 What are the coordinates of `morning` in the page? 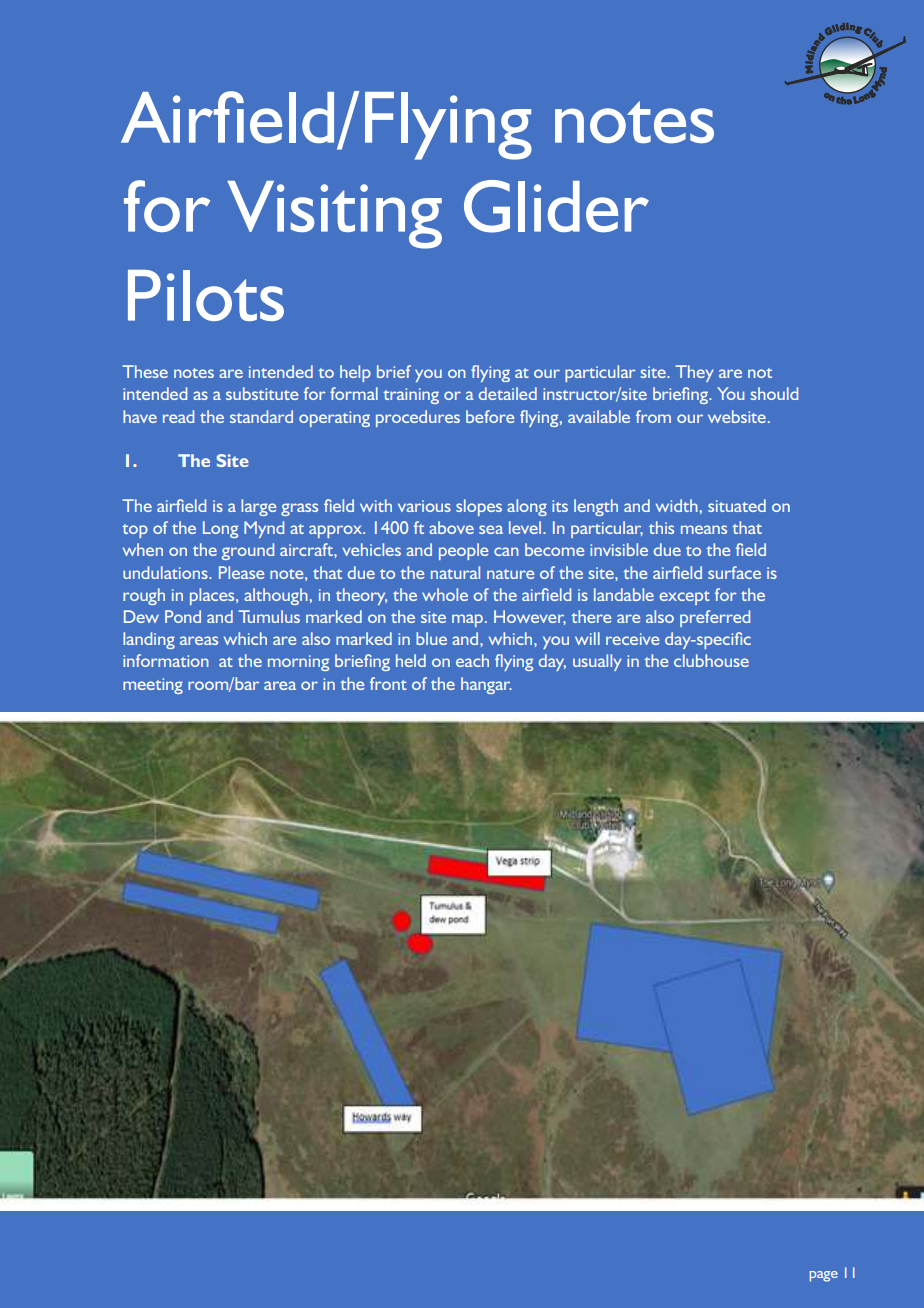 It's located at (298, 663).
